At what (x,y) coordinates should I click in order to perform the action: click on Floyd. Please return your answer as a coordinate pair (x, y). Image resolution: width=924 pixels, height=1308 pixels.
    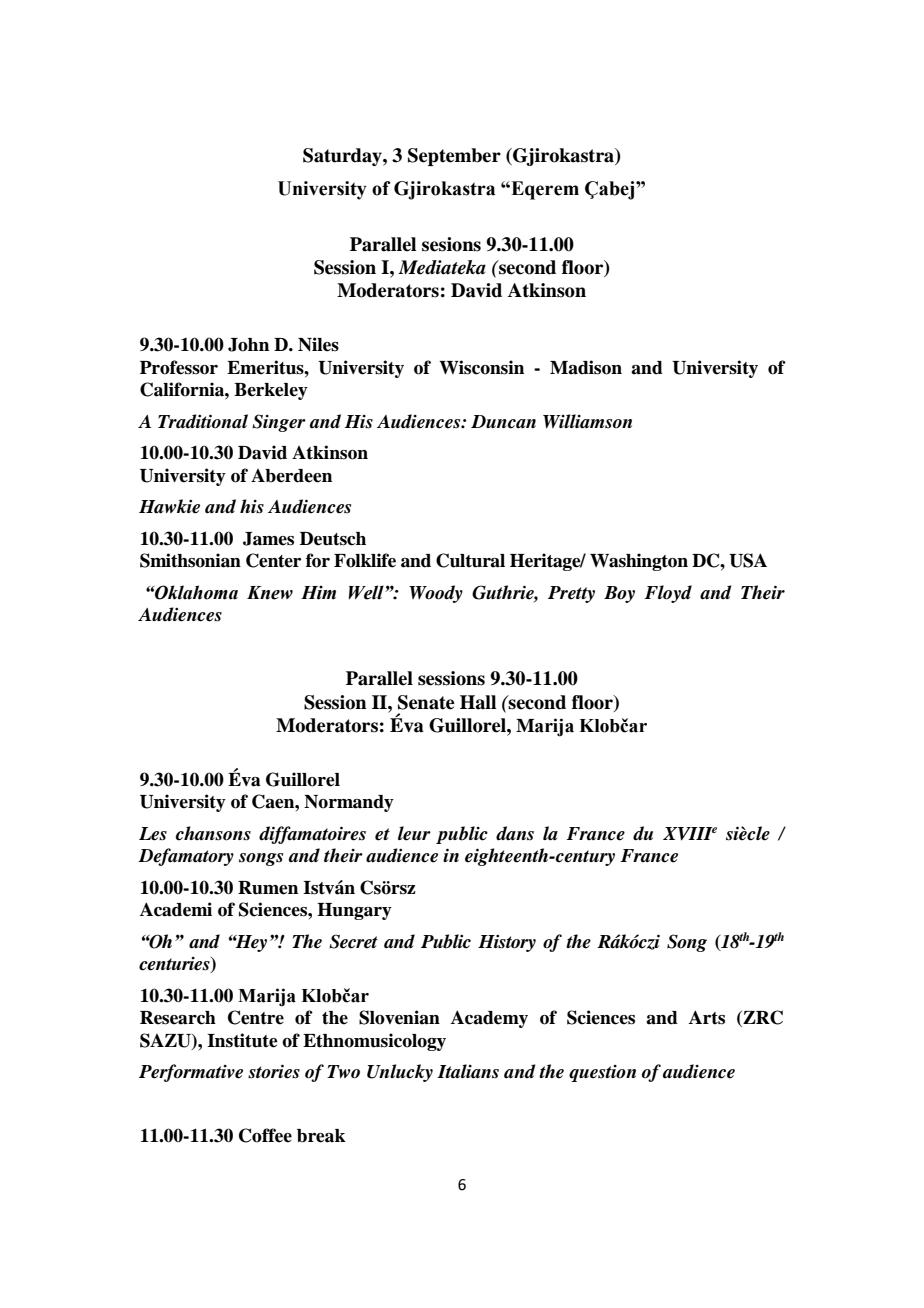
    Looking at the image, I should click on (668, 594).
